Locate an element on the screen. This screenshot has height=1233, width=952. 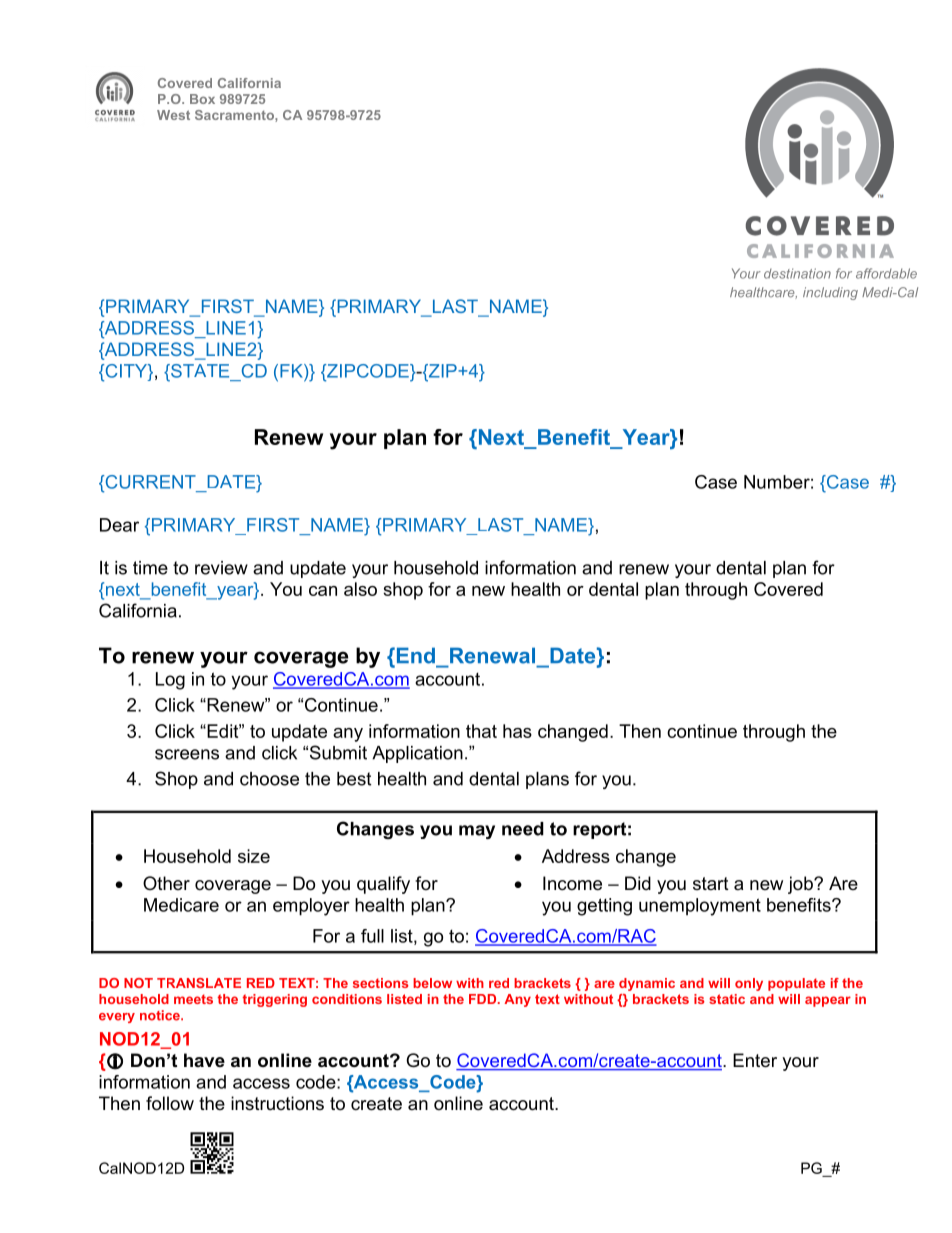
size is located at coordinates (254, 856).
